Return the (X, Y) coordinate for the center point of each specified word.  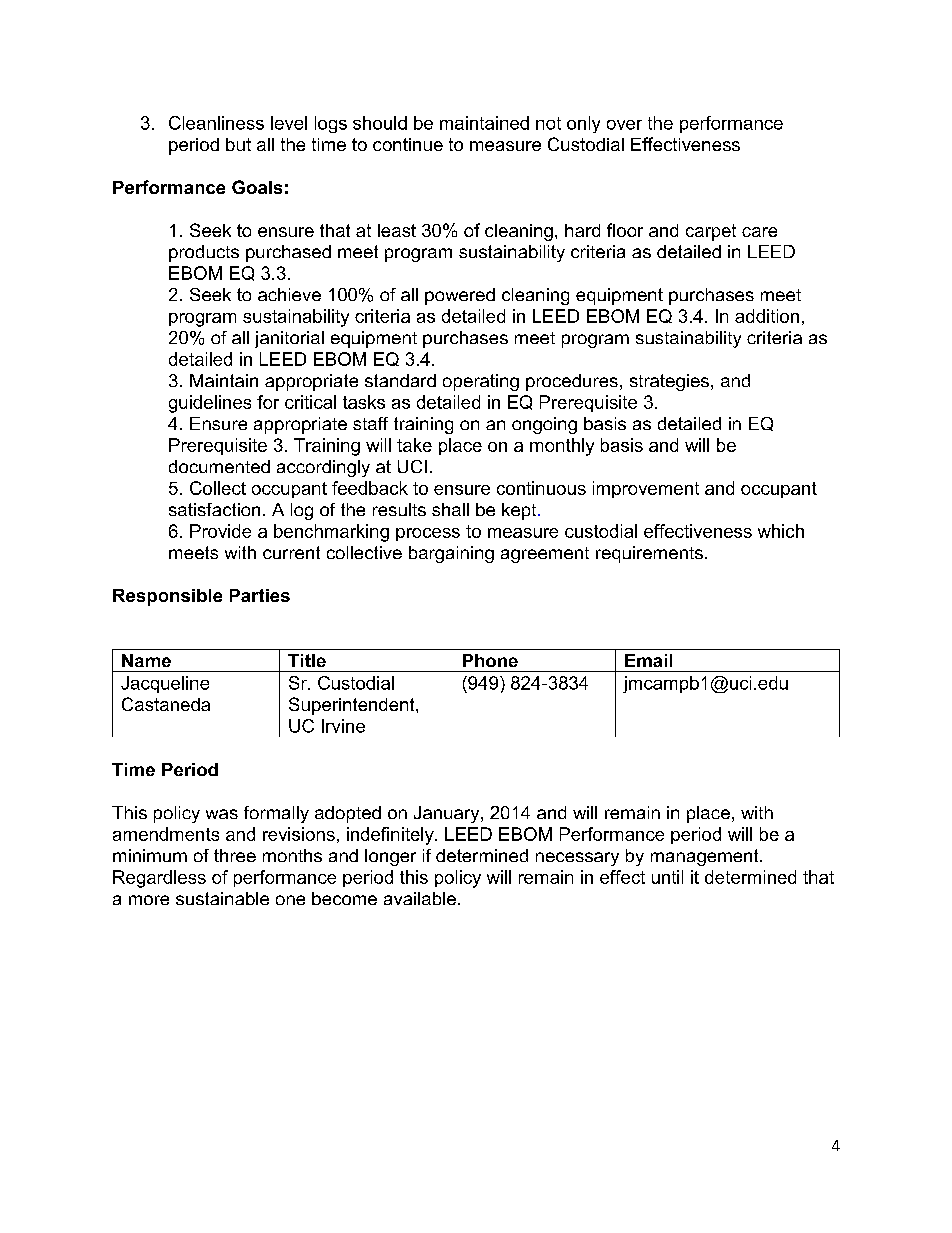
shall (450, 509)
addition (767, 316)
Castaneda (166, 704)
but (238, 144)
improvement (646, 489)
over (624, 125)
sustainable (222, 898)
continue (408, 144)
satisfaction (214, 509)
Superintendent (353, 706)
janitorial (289, 339)
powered (460, 296)
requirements (649, 554)
